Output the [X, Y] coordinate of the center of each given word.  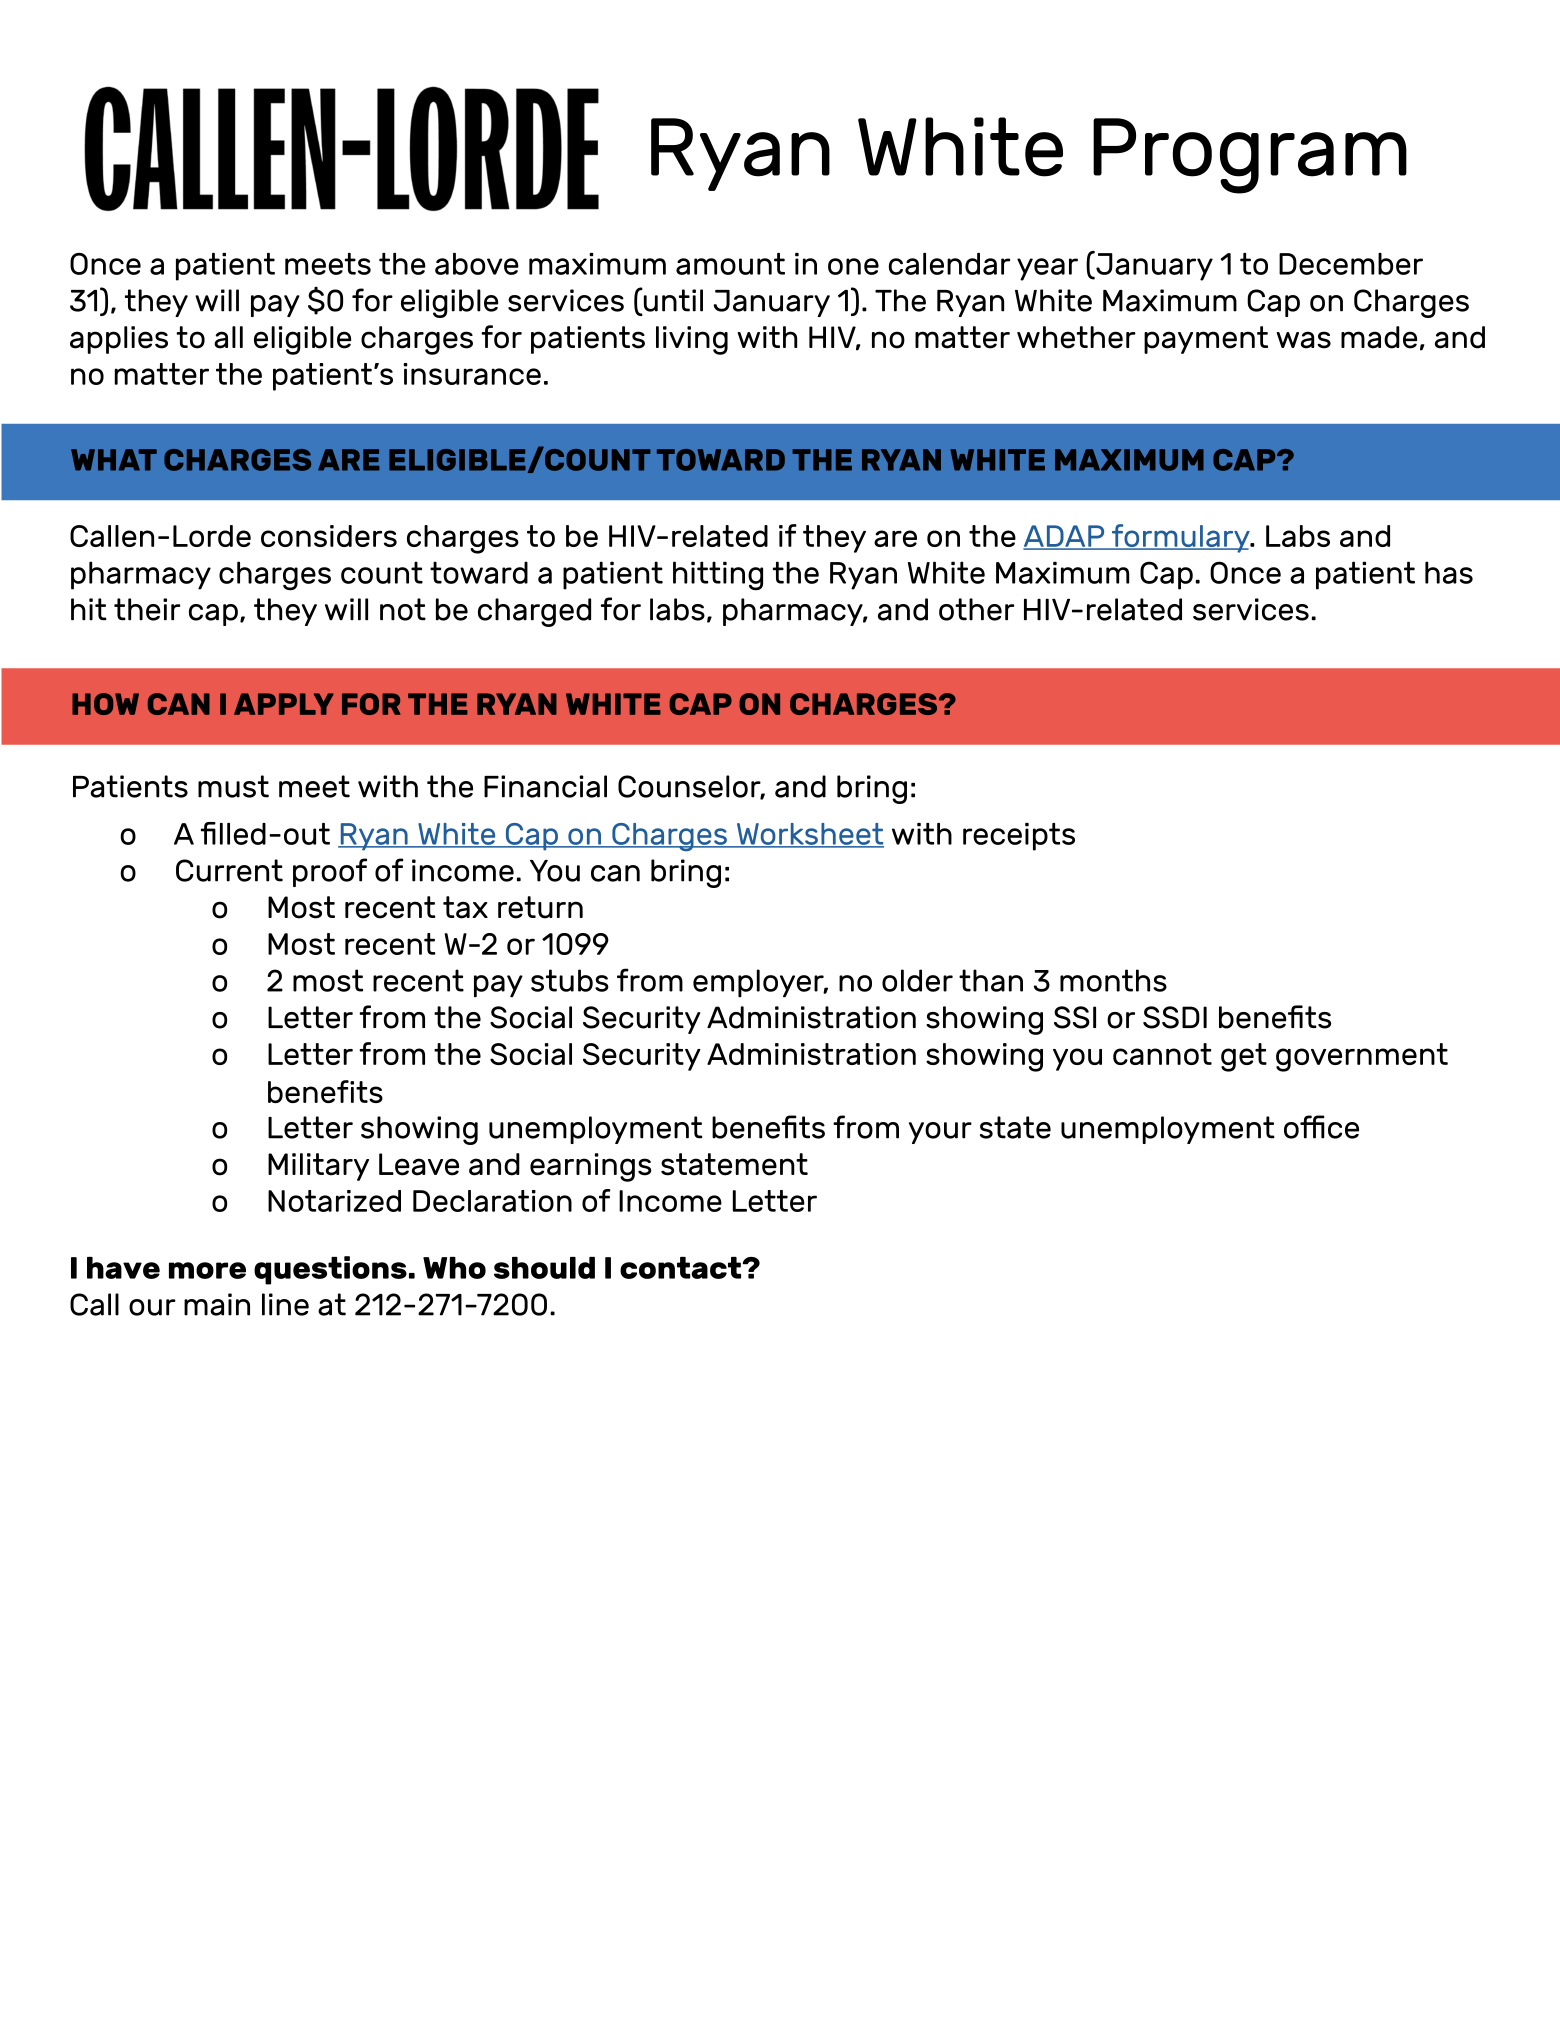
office [1321, 1127]
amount [730, 264]
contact [682, 1268]
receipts [1019, 837]
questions [330, 1270]
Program [1250, 156]
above [477, 264]
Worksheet [809, 835]
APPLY [284, 704]
